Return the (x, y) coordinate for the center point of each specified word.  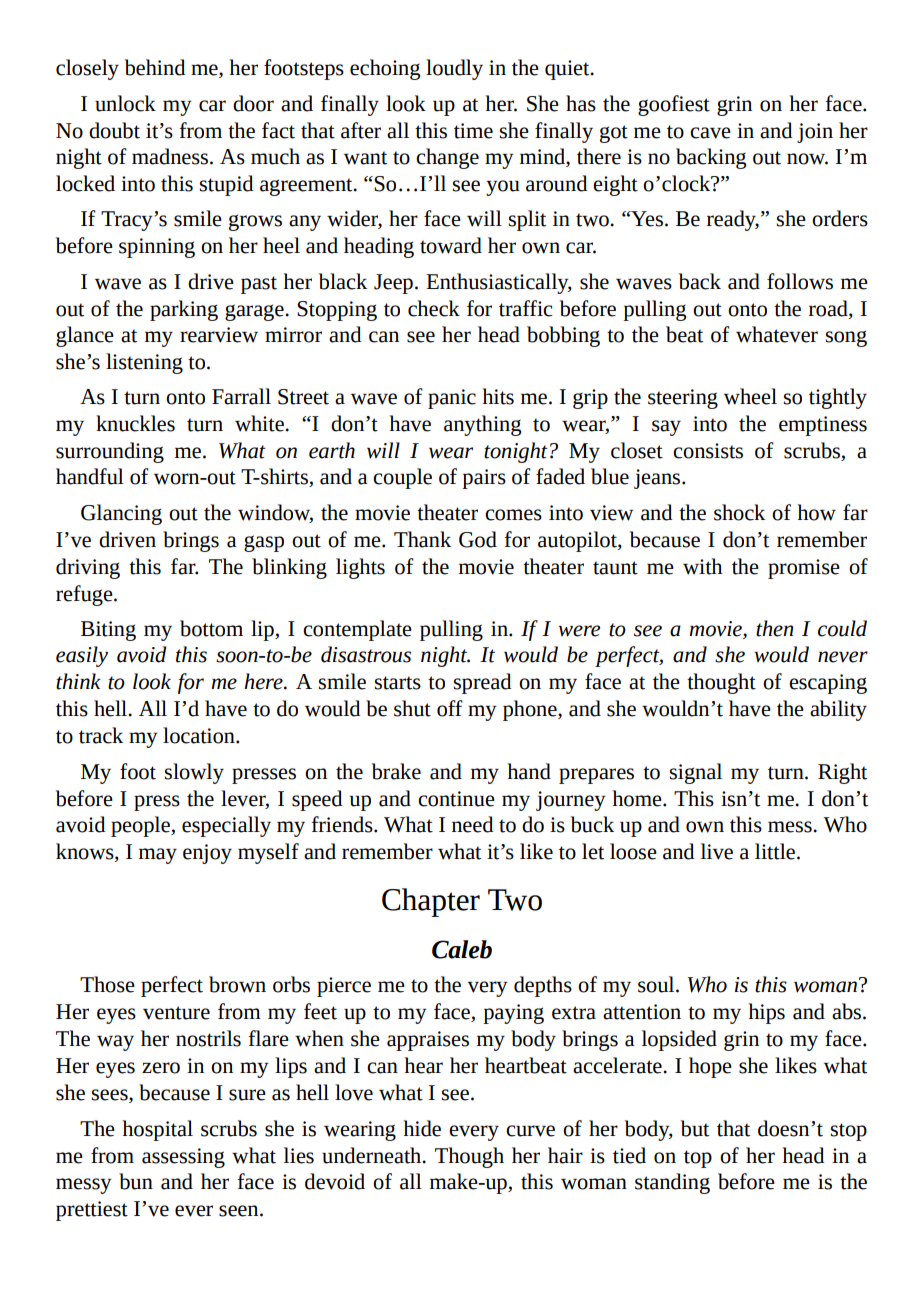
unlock (125, 103)
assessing (183, 1158)
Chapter (431, 902)
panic (452, 399)
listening (144, 363)
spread (482, 683)
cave (710, 133)
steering (683, 399)
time (473, 131)
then (774, 628)
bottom (211, 628)
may (158, 856)
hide (422, 1128)
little (776, 851)
